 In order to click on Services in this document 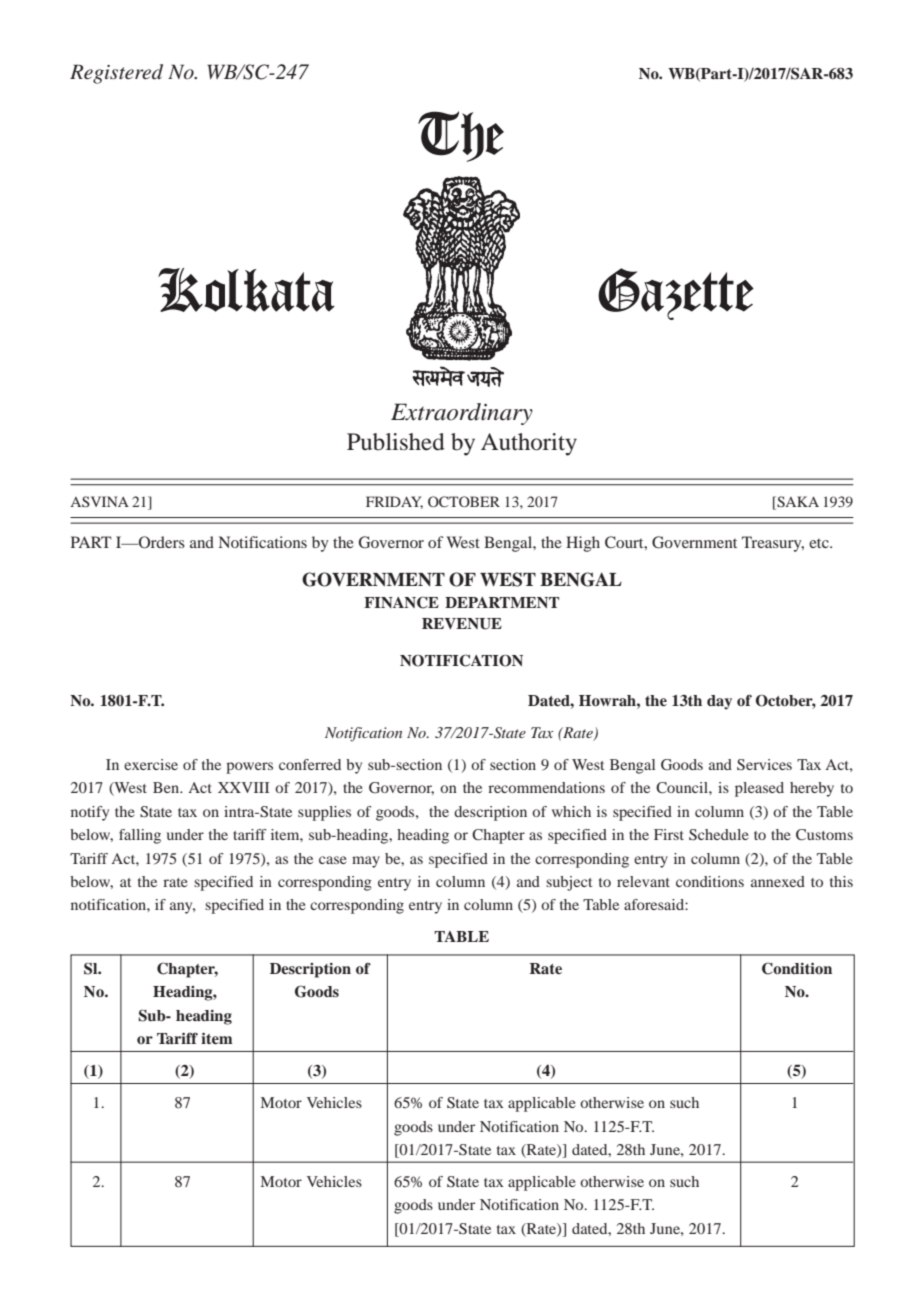, I will do `click(764, 765)`.
